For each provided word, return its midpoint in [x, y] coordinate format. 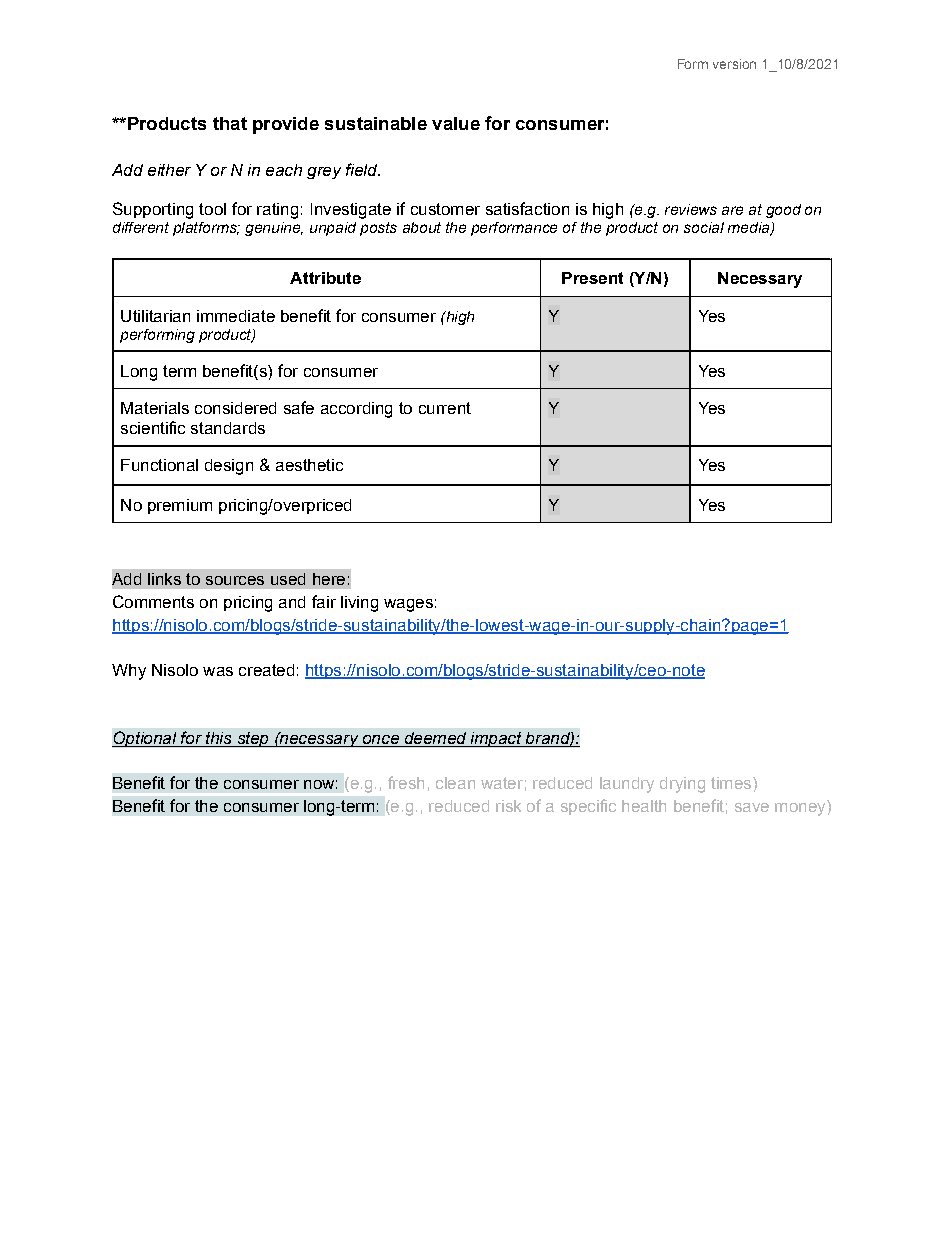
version [734, 64]
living [359, 604]
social [704, 227]
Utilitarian [155, 316]
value [456, 123]
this [219, 739]
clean [455, 783]
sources [235, 580]
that [230, 123]
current [445, 408]
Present [592, 278]
